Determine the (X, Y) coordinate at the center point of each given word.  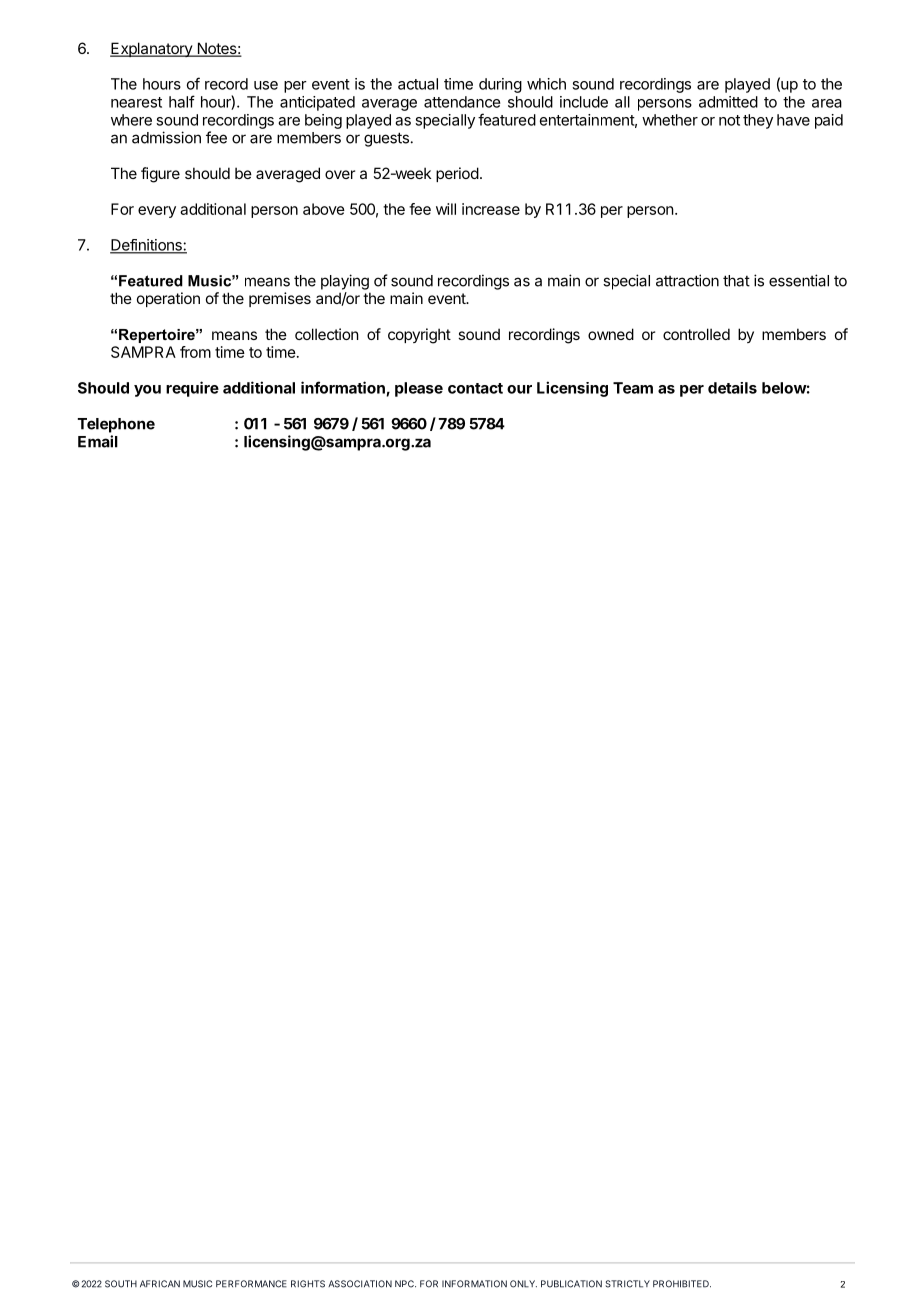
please (419, 389)
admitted (728, 102)
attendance (462, 102)
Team (633, 388)
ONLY (523, 1284)
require (192, 389)
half (182, 101)
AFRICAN (160, 1284)
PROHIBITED (682, 1284)
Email (98, 441)
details (732, 388)
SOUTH (121, 1284)
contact (475, 388)
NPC (405, 1284)
